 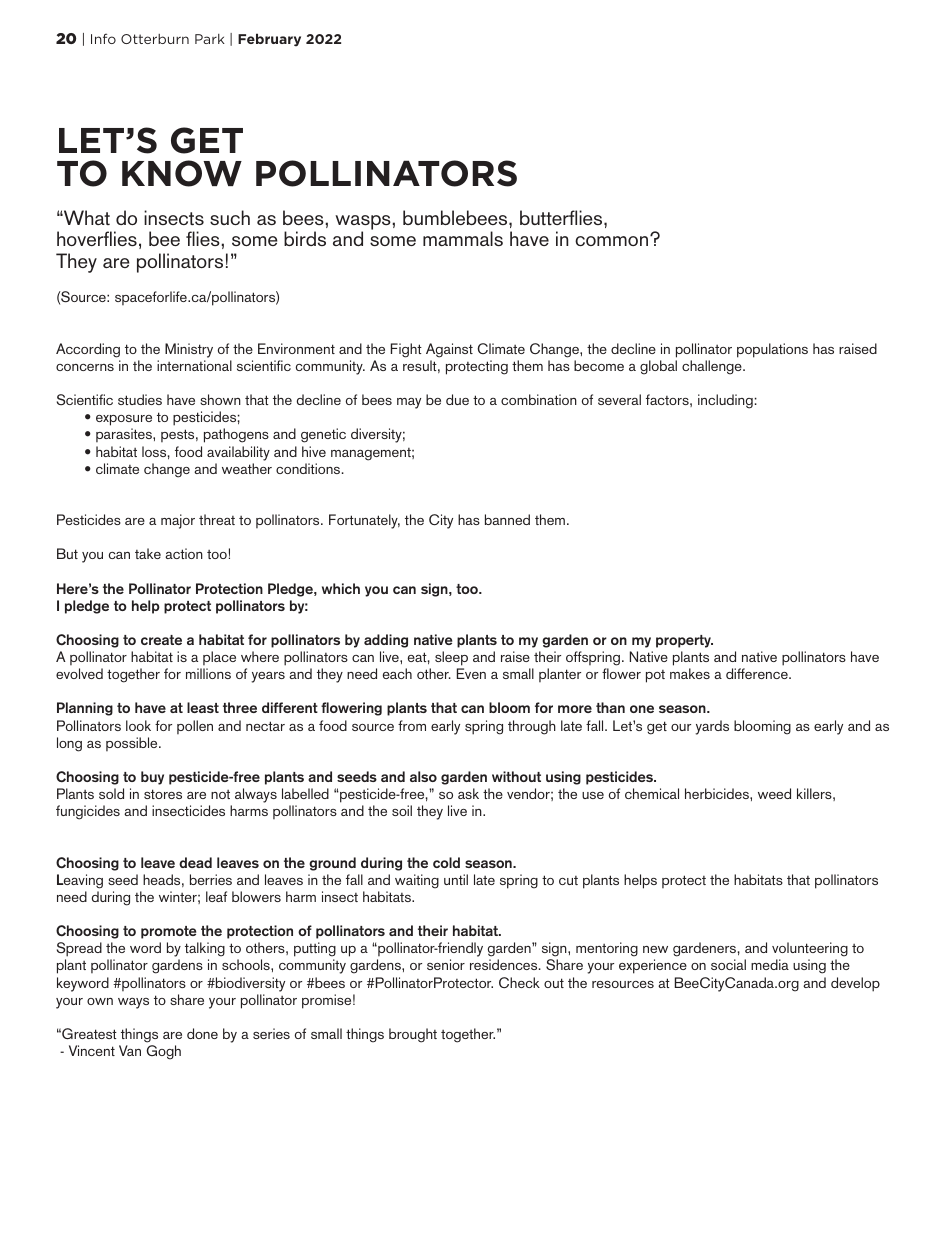 I want to click on take, so click(x=148, y=553).
